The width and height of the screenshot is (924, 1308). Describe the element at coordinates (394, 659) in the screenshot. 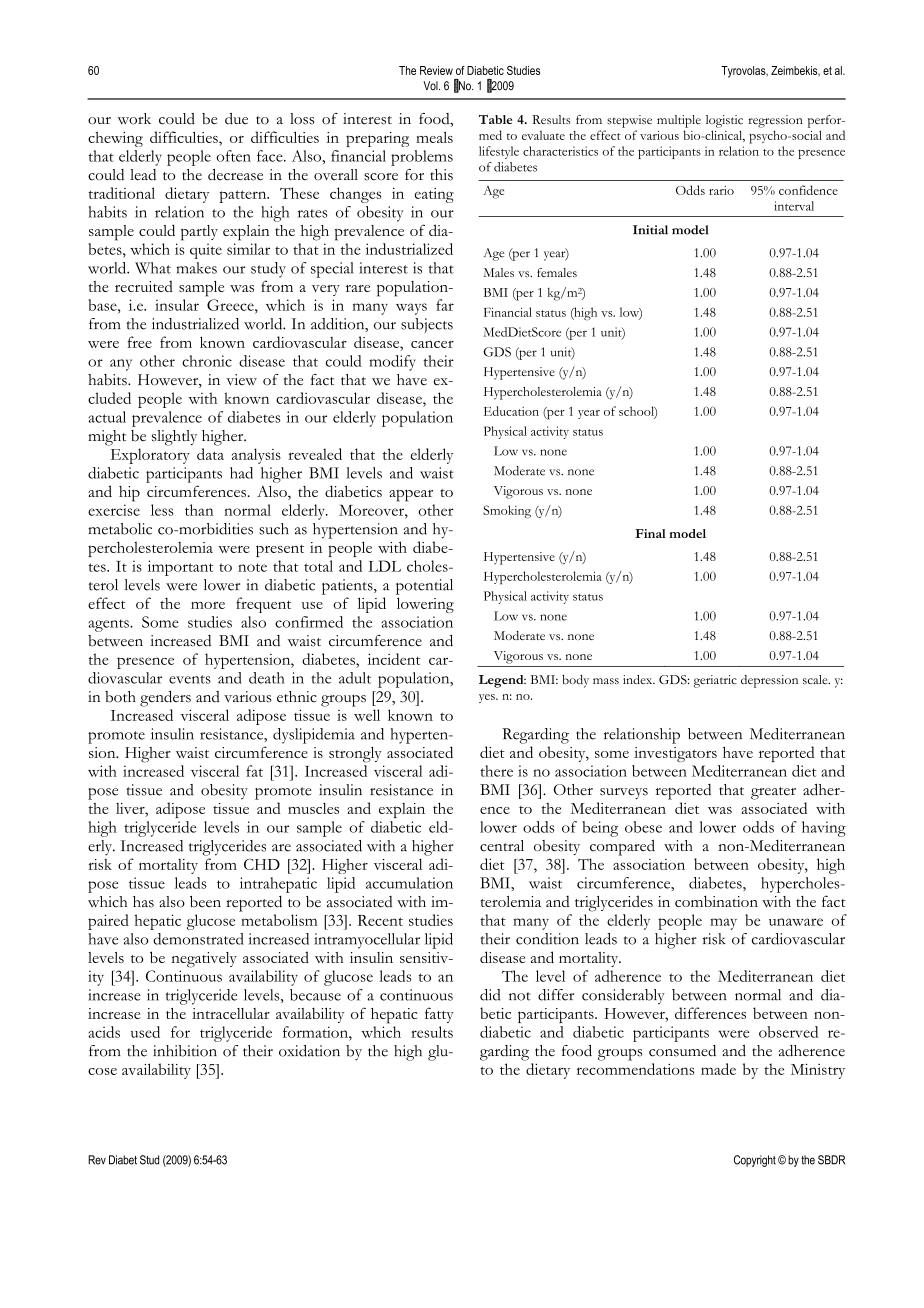

I see `incident` at that location.
